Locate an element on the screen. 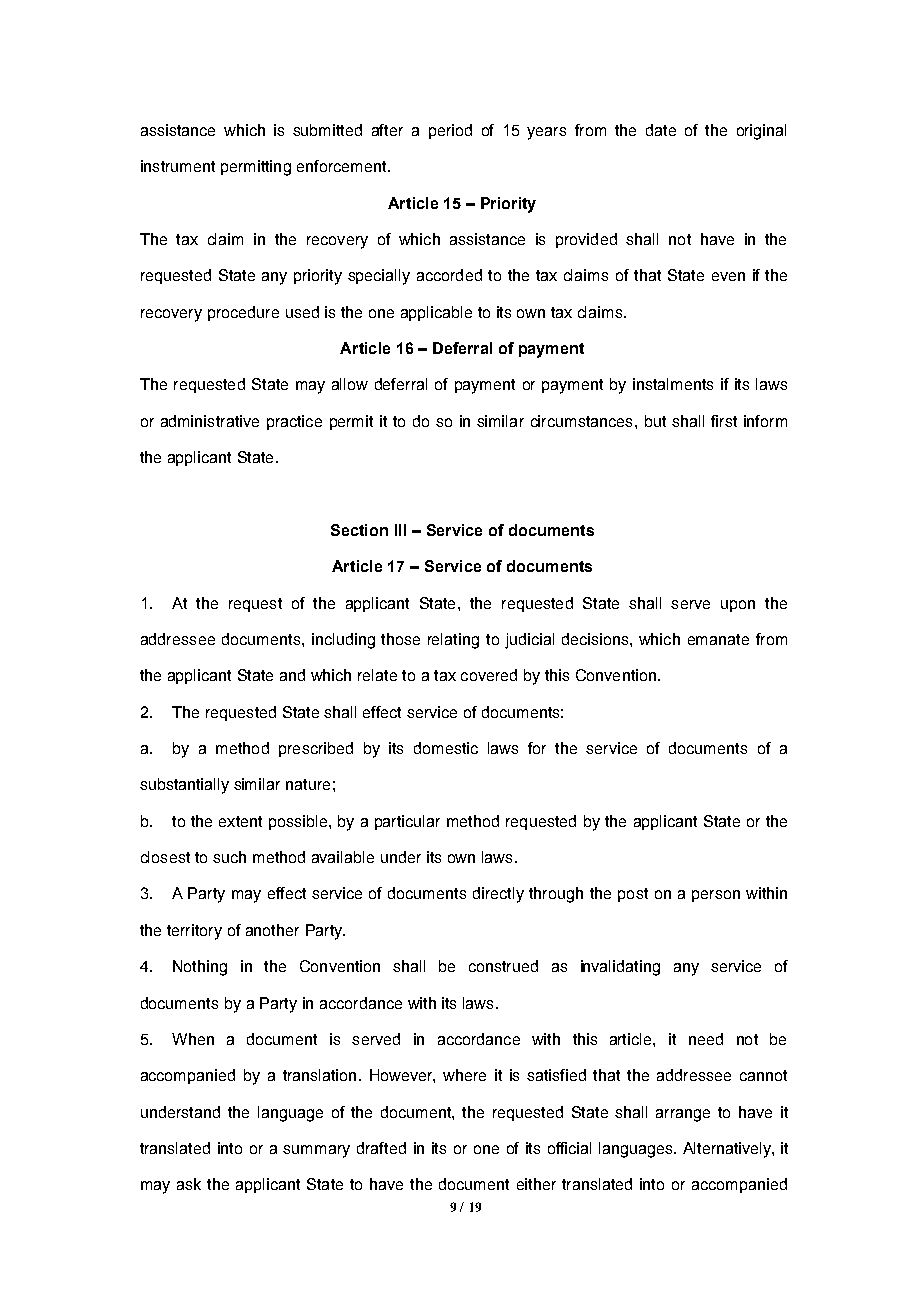 The image size is (924, 1308). III is located at coordinates (400, 530).
